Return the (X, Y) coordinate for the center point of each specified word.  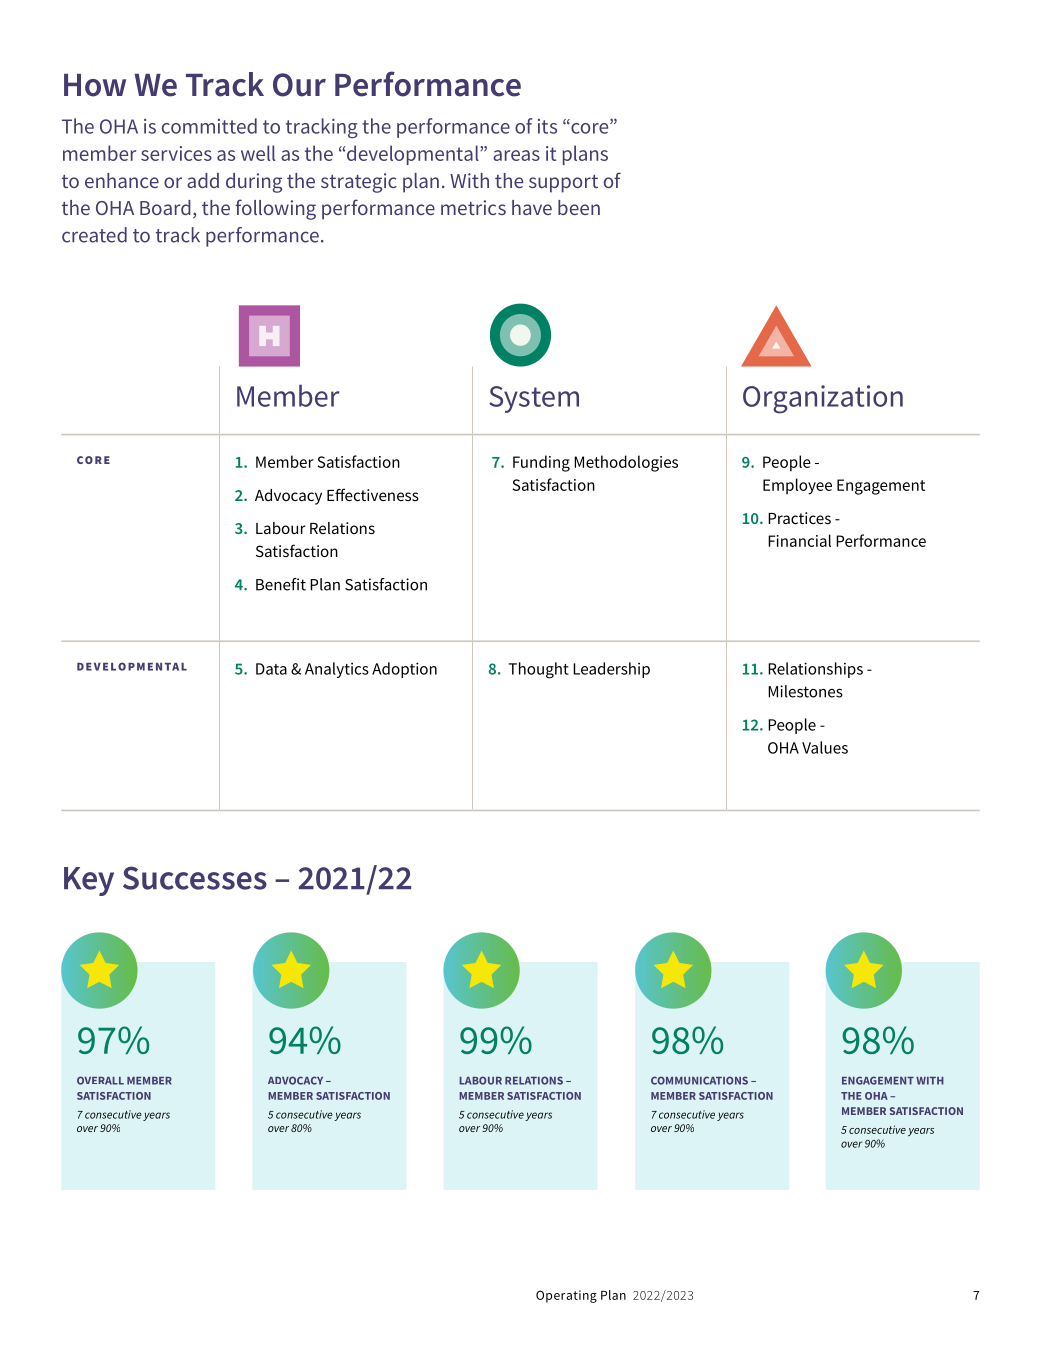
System (534, 399)
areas (516, 155)
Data (271, 669)
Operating (566, 1296)
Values (825, 747)
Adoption (404, 670)
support (563, 184)
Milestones (805, 691)
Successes (195, 878)
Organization (823, 399)
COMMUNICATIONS (699, 1080)
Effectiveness (373, 494)
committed (209, 126)
